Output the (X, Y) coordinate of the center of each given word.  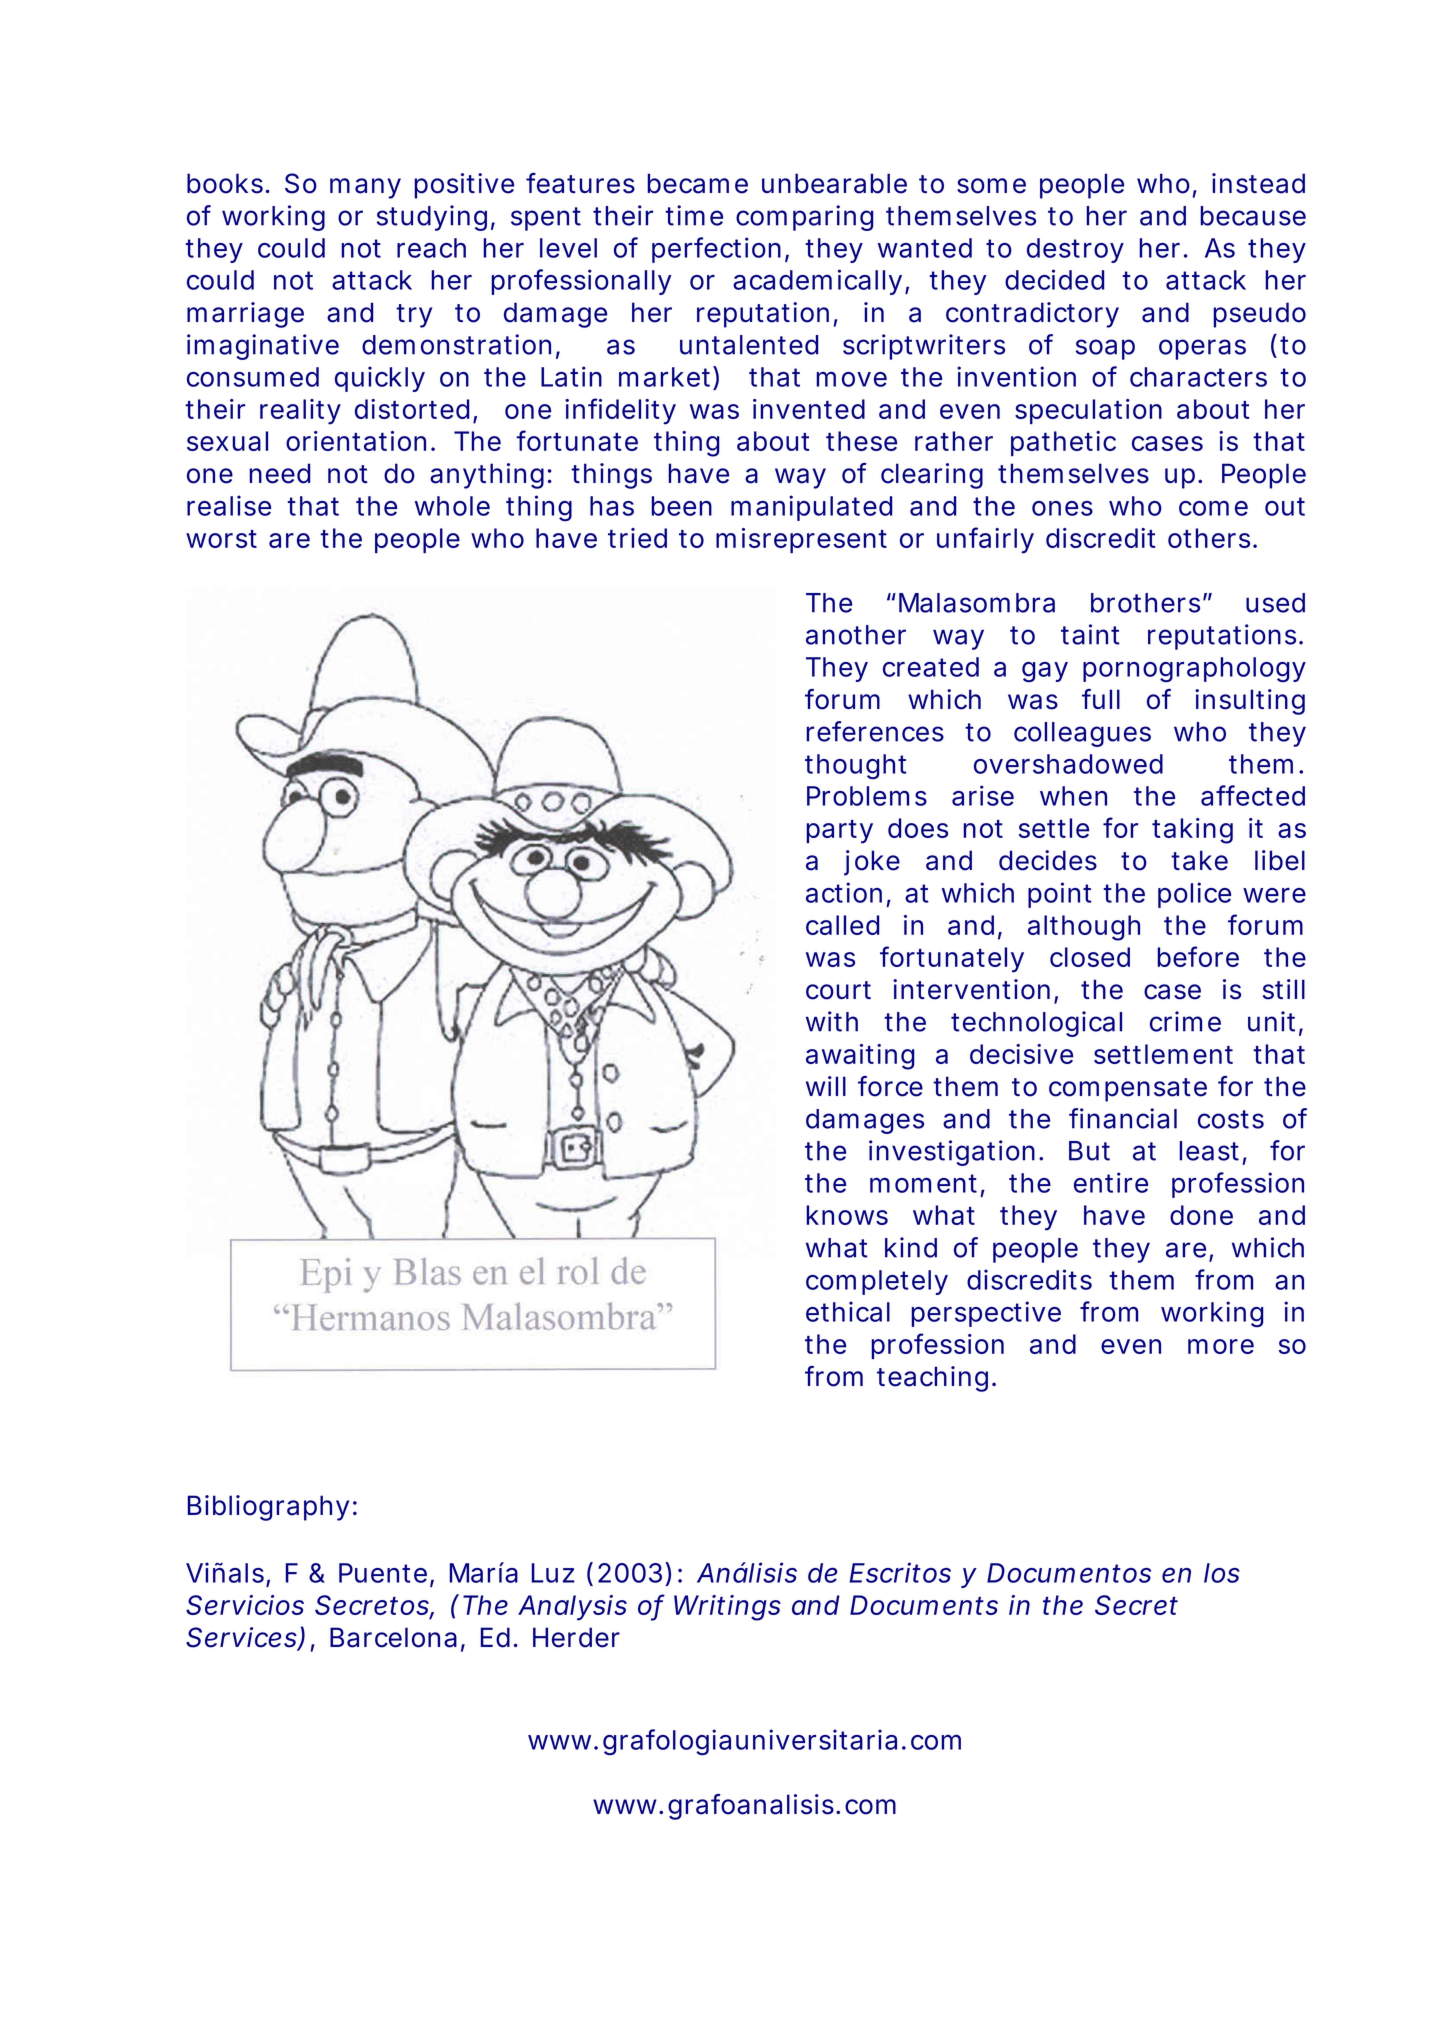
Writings (727, 1608)
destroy (1075, 250)
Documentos (1069, 1573)
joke (872, 863)
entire (1111, 1182)
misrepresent (801, 540)
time (694, 215)
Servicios (245, 1605)
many (365, 188)
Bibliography (268, 1508)
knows (847, 1215)
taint (1090, 634)
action (844, 892)
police (1194, 895)
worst (221, 539)
